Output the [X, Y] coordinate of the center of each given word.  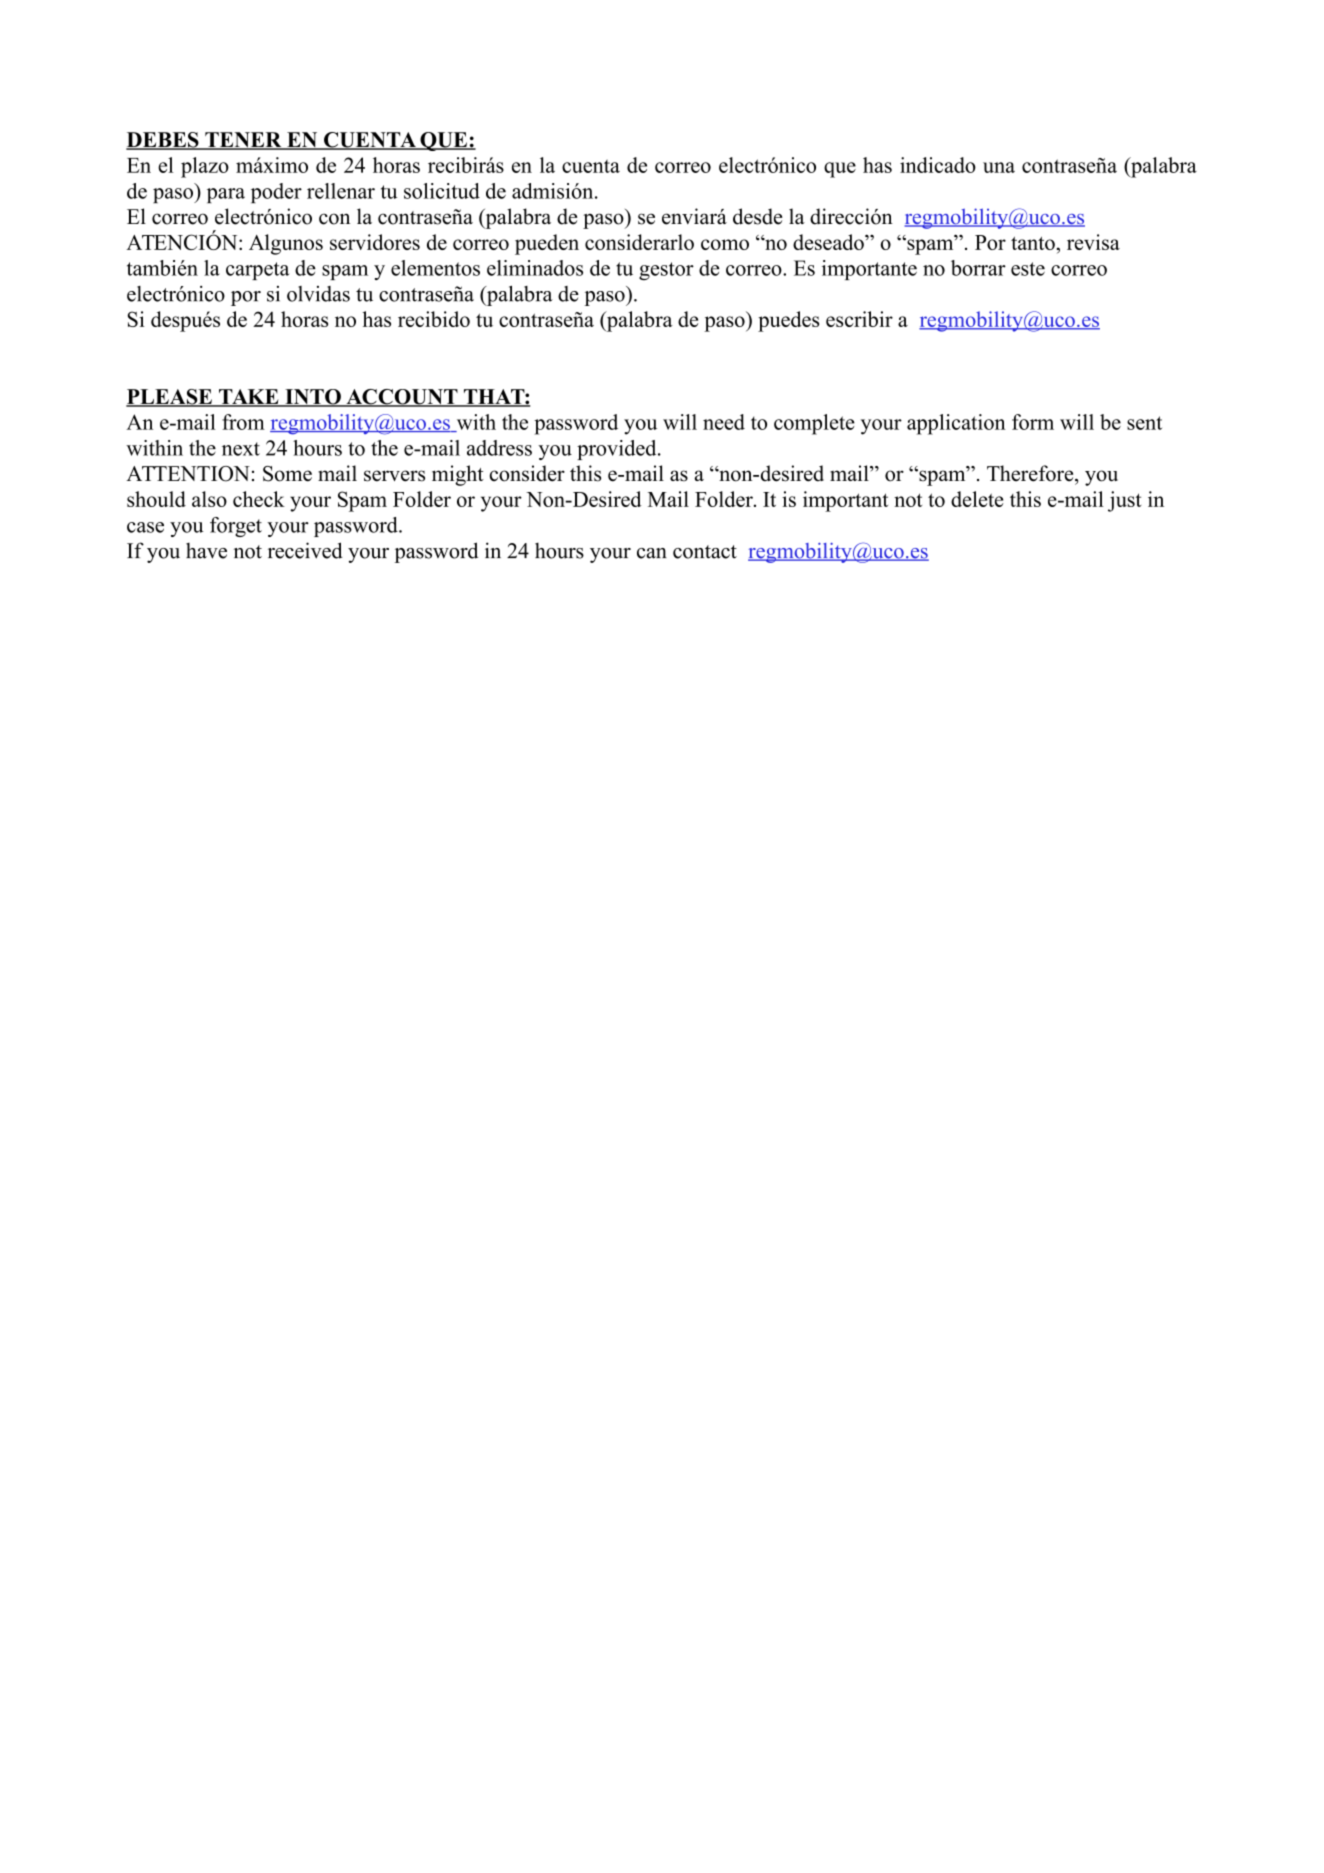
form [1033, 422]
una [999, 167]
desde [758, 216]
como [725, 244]
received [305, 550]
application [956, 424]
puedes [788, 321]
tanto [1033, 243]
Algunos [286, 244]
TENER [243, 141]
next [241, 449]
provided [618, 450]
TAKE [249, 397]
